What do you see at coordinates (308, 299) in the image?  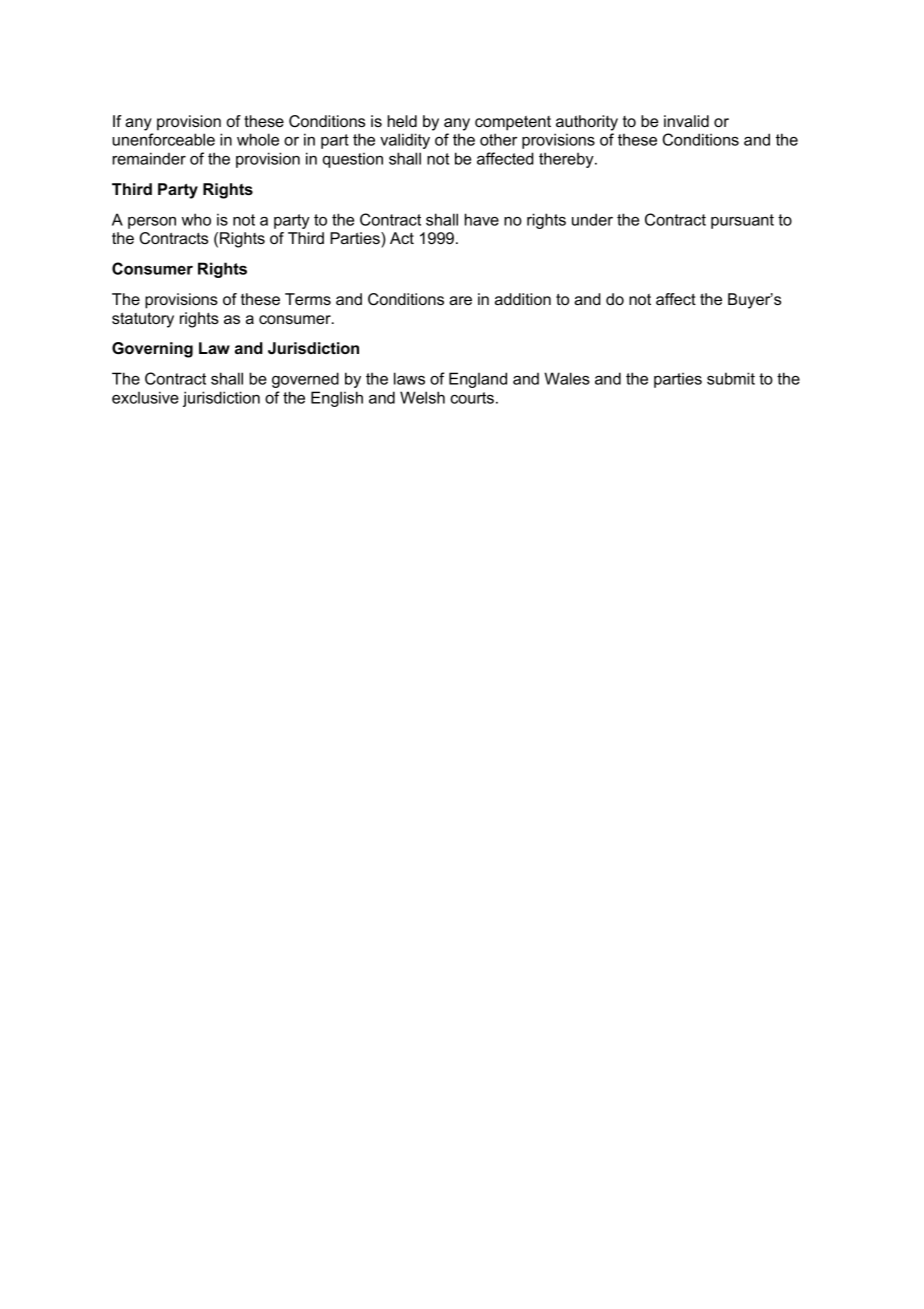 I see `Terms` at bounding box center [308, 299].
